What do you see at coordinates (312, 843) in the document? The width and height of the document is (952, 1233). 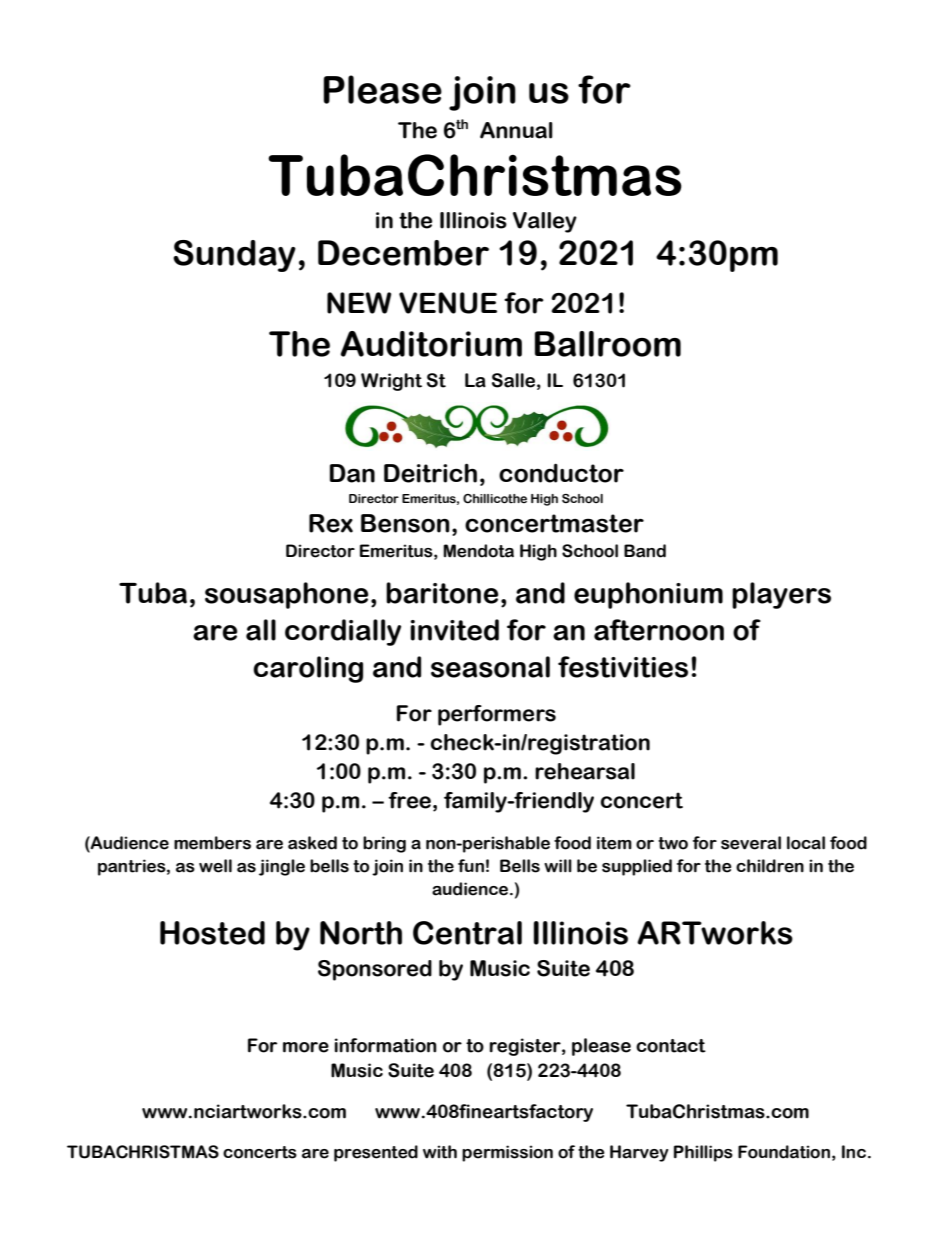 I see `asked` at bounding box center [312, 843].
